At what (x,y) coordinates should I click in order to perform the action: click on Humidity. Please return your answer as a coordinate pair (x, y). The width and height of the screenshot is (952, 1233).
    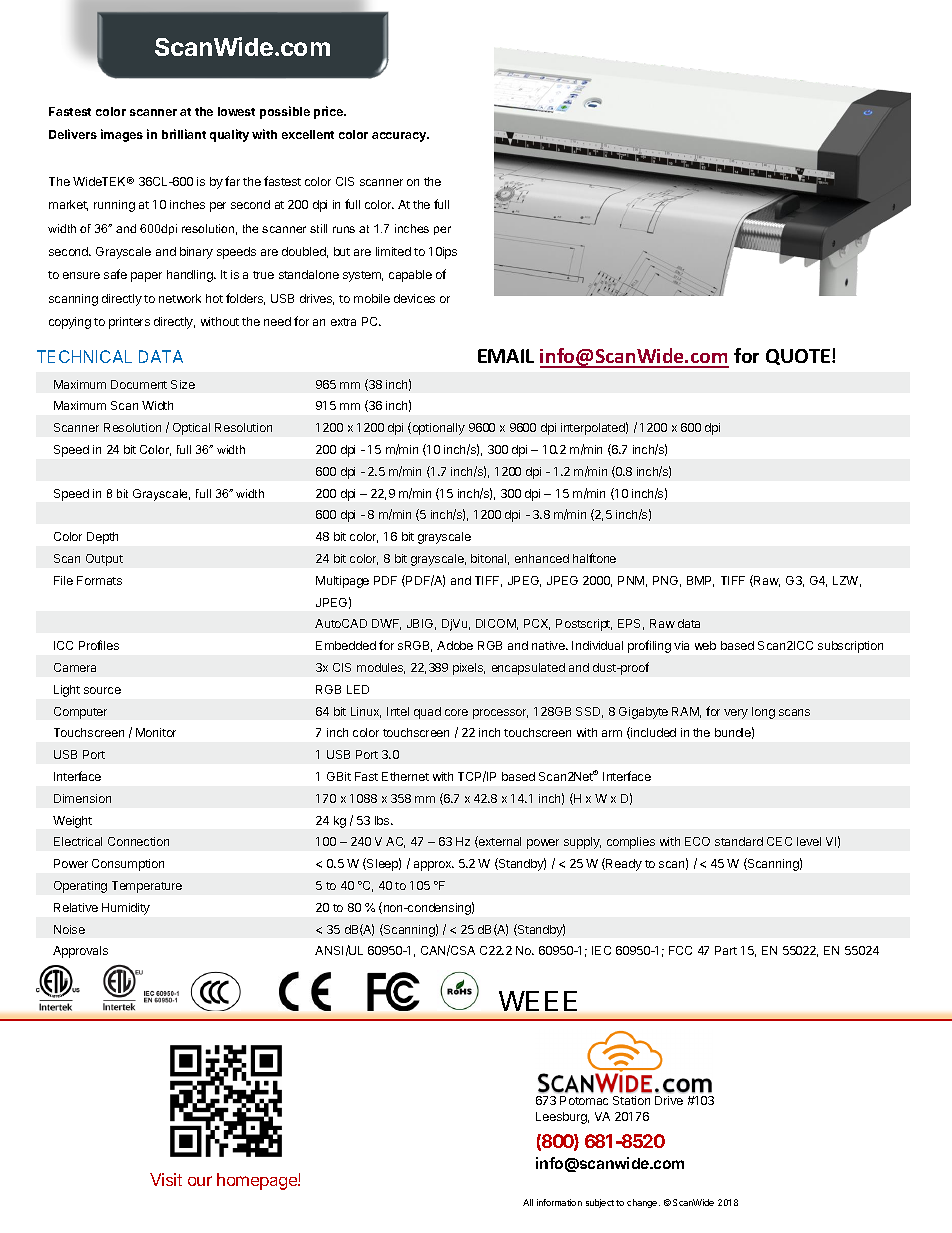
    Looking at the image, I should click on (126, 909).
